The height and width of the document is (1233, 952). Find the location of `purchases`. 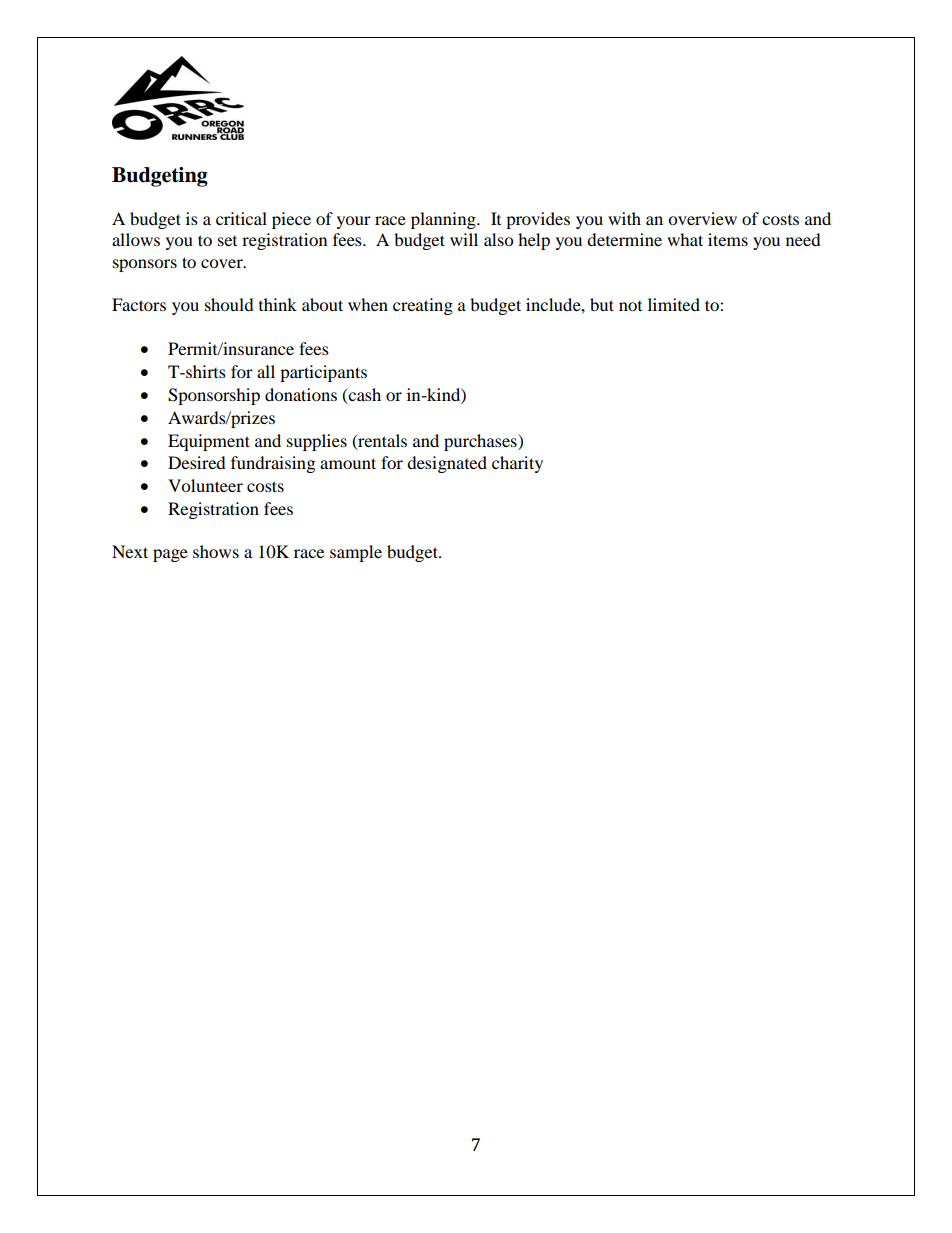

purchases is located at coordinates (481, 442).
